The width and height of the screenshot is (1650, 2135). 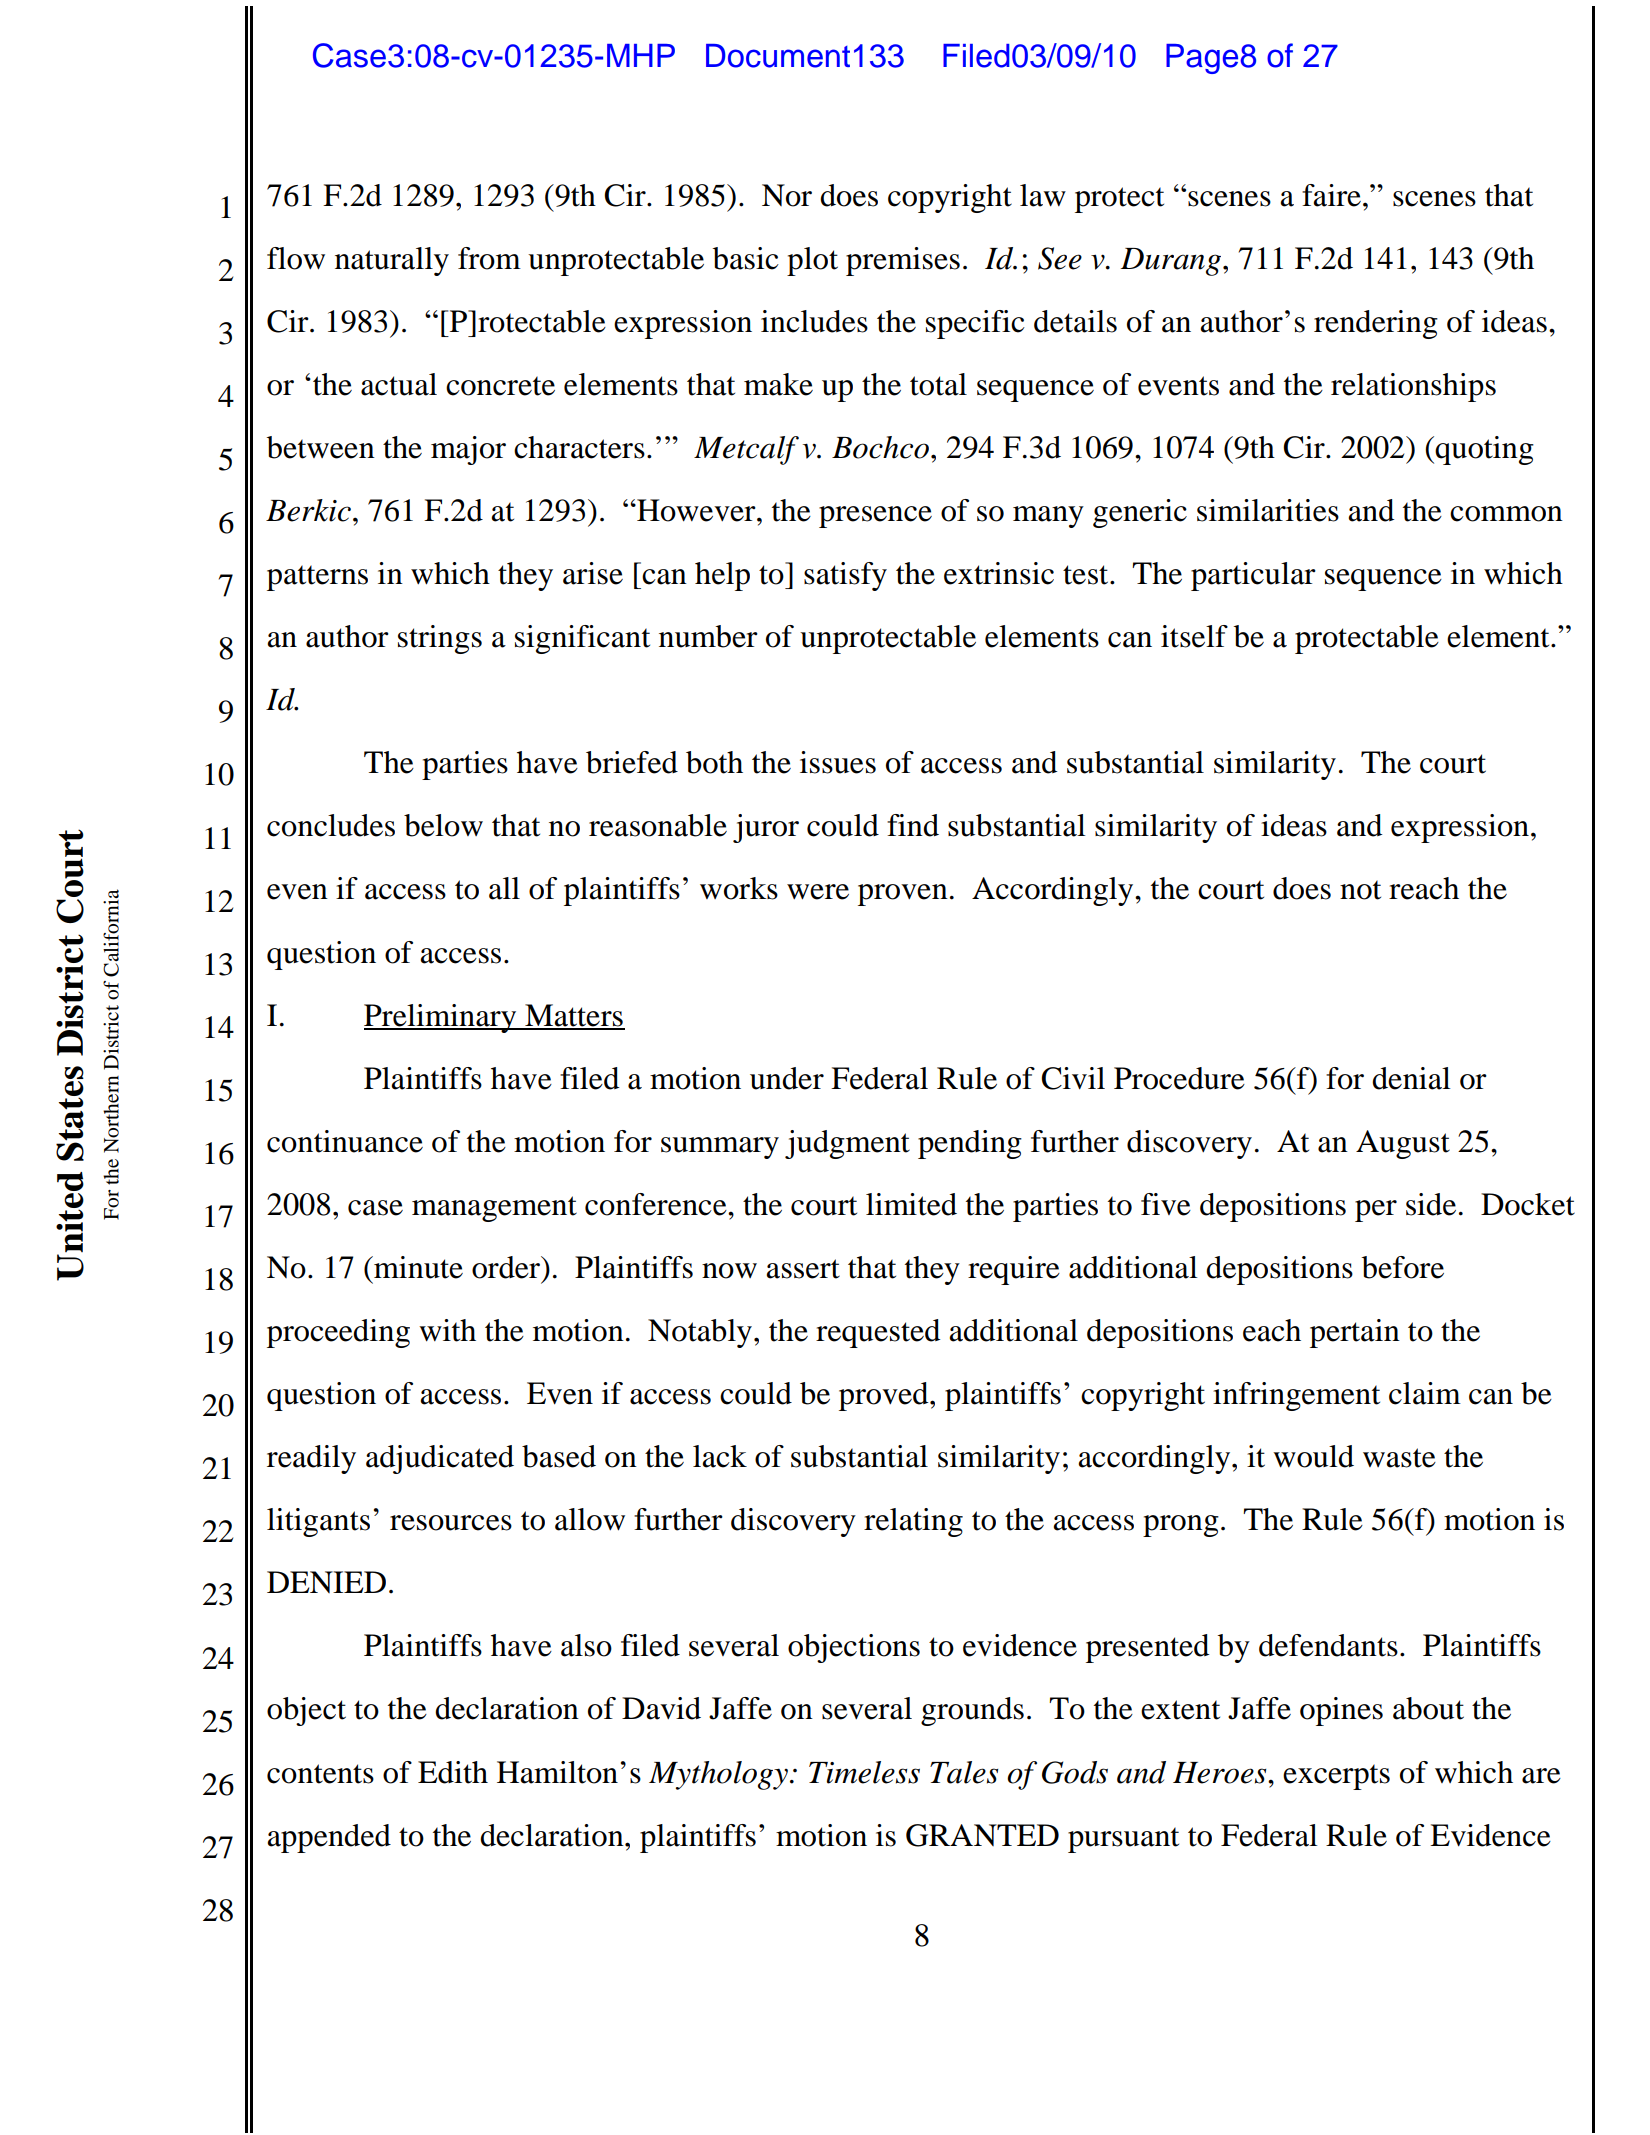 What do you see at coordinates (964, 1772) in the screenshot?
I see `Tales` at bounding box center [964, 1772].
